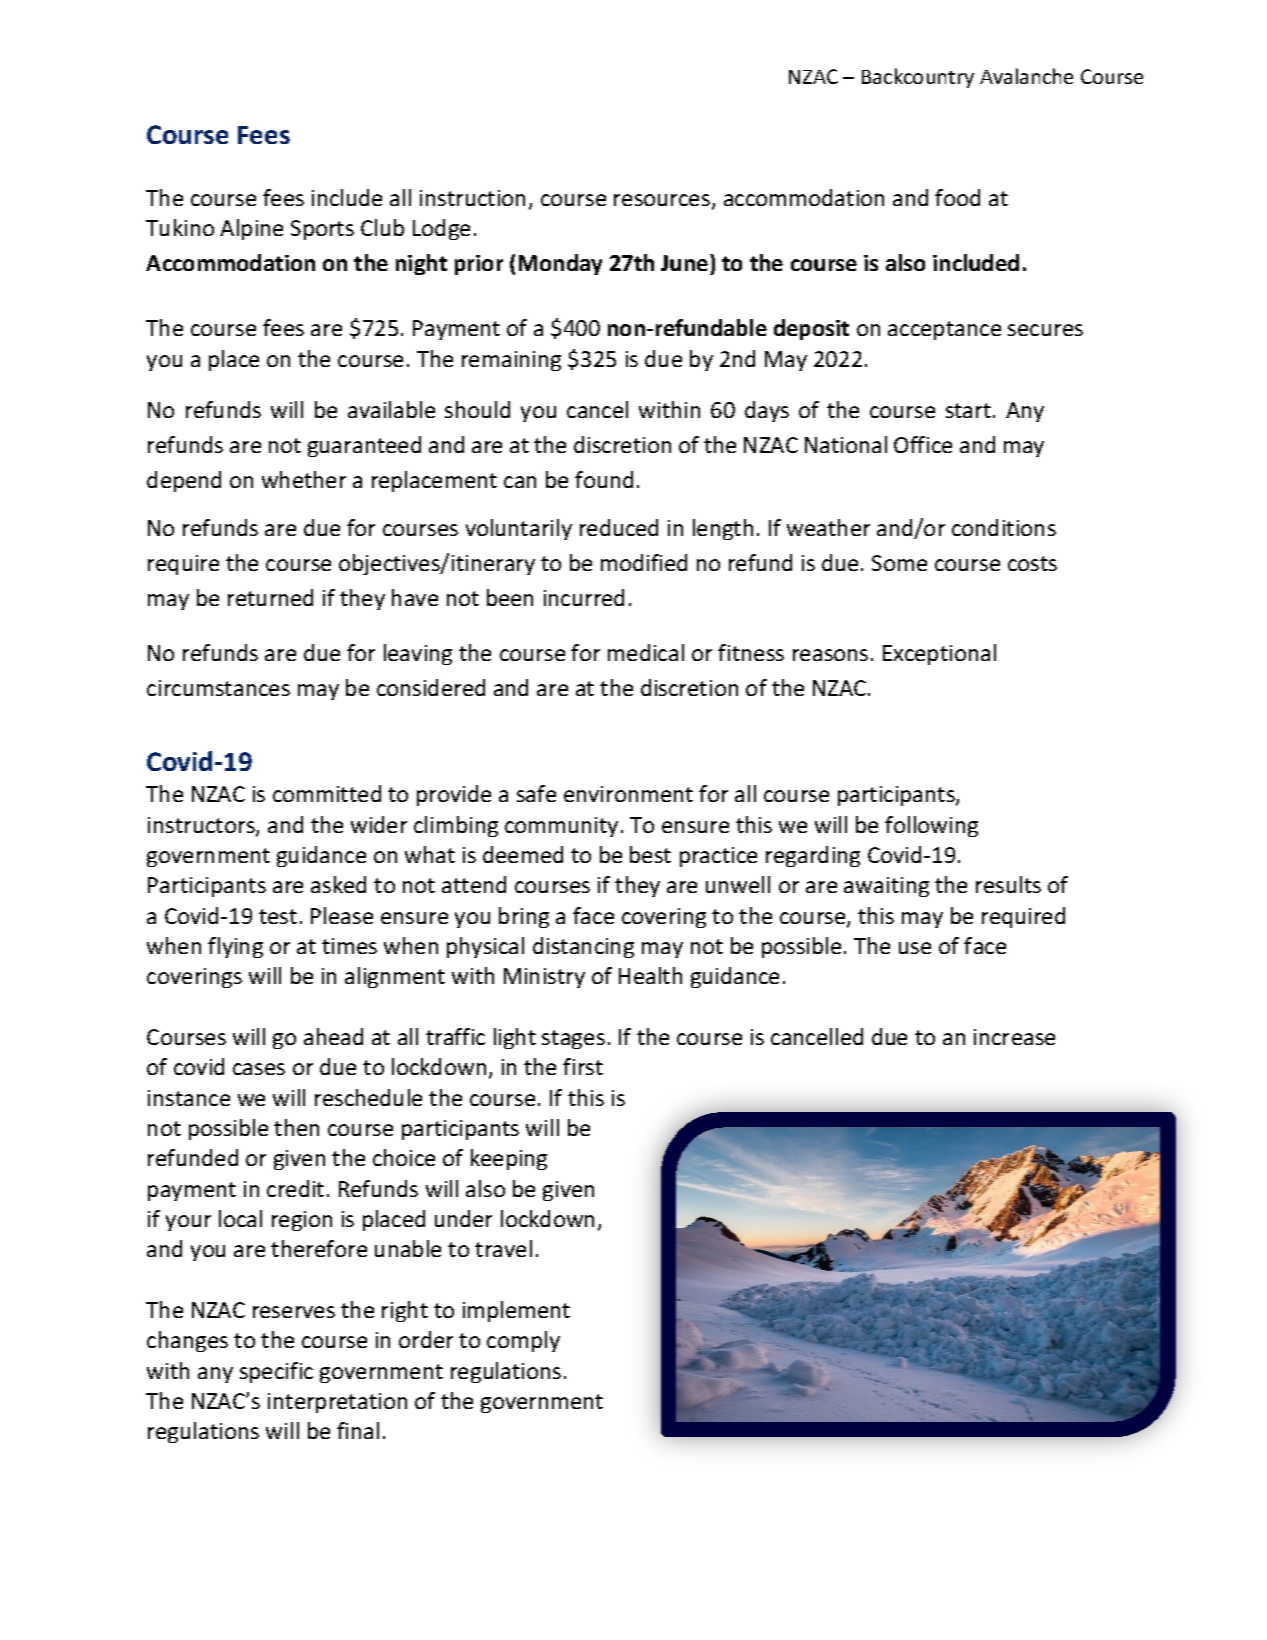  I want to click on Backcountry, so click(918, 78).
